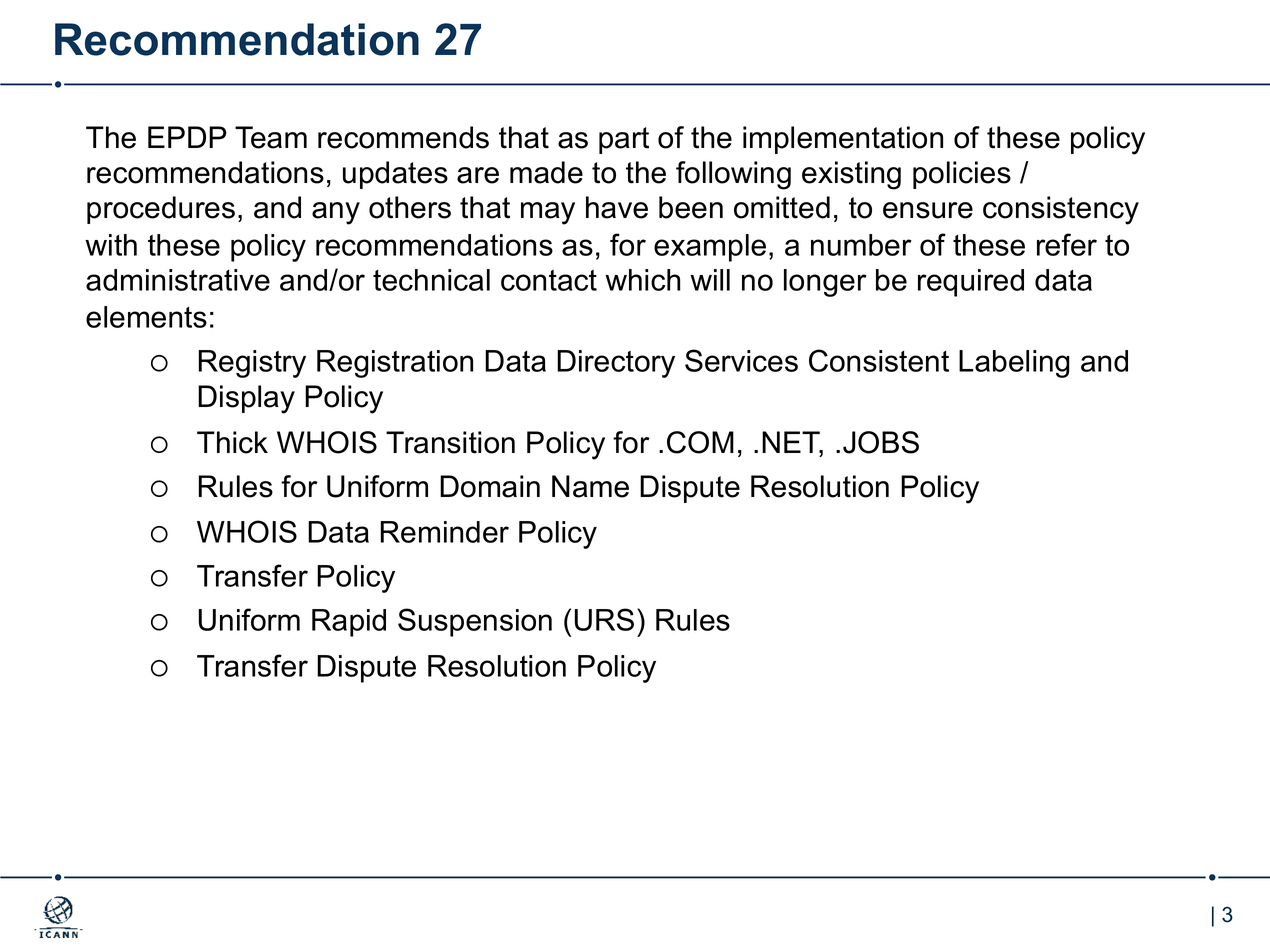  Describe the element at coordinates (624, 140) in the screenshot. I see `part` at that location.
